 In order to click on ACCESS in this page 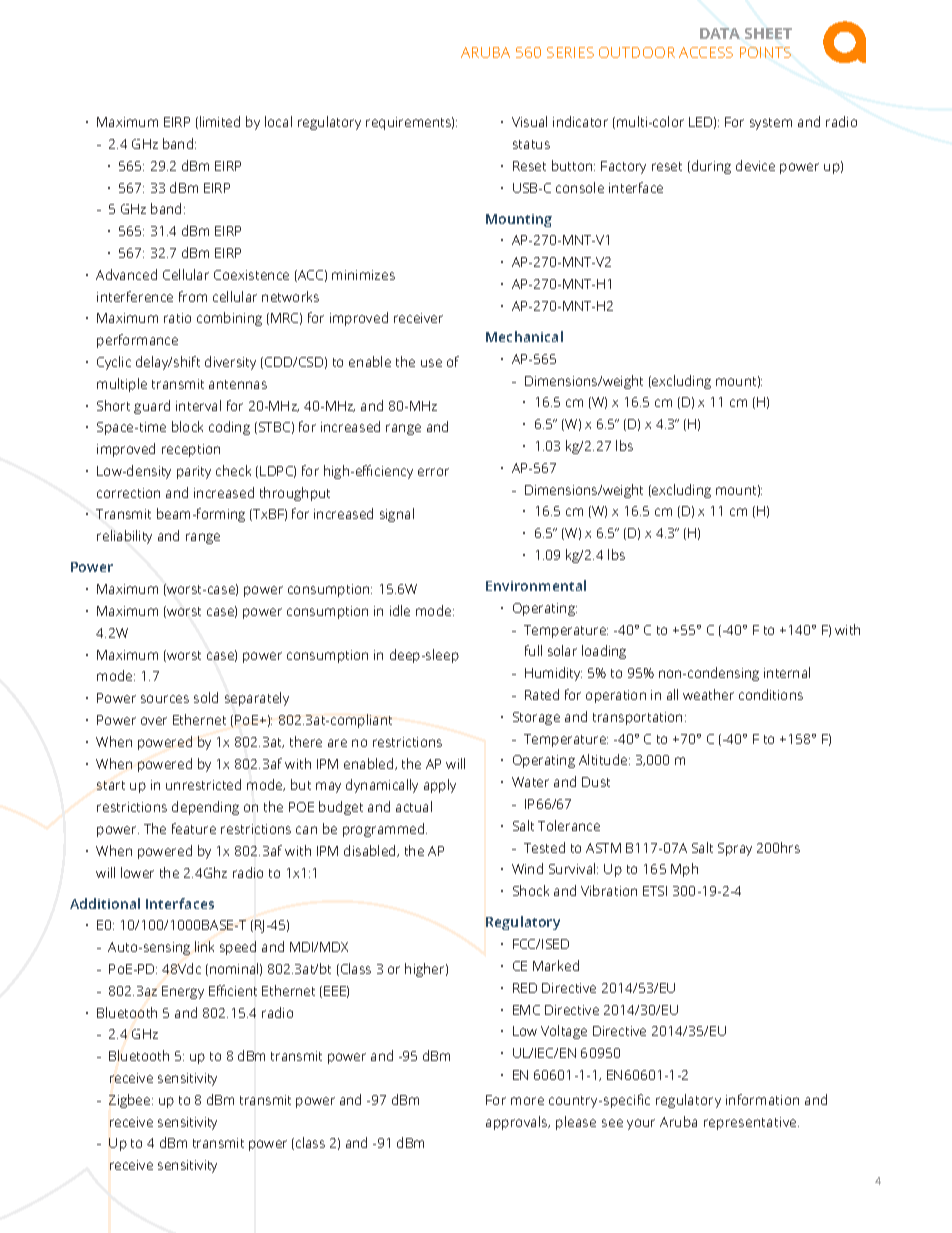, I will do `click(706, 52)`.
